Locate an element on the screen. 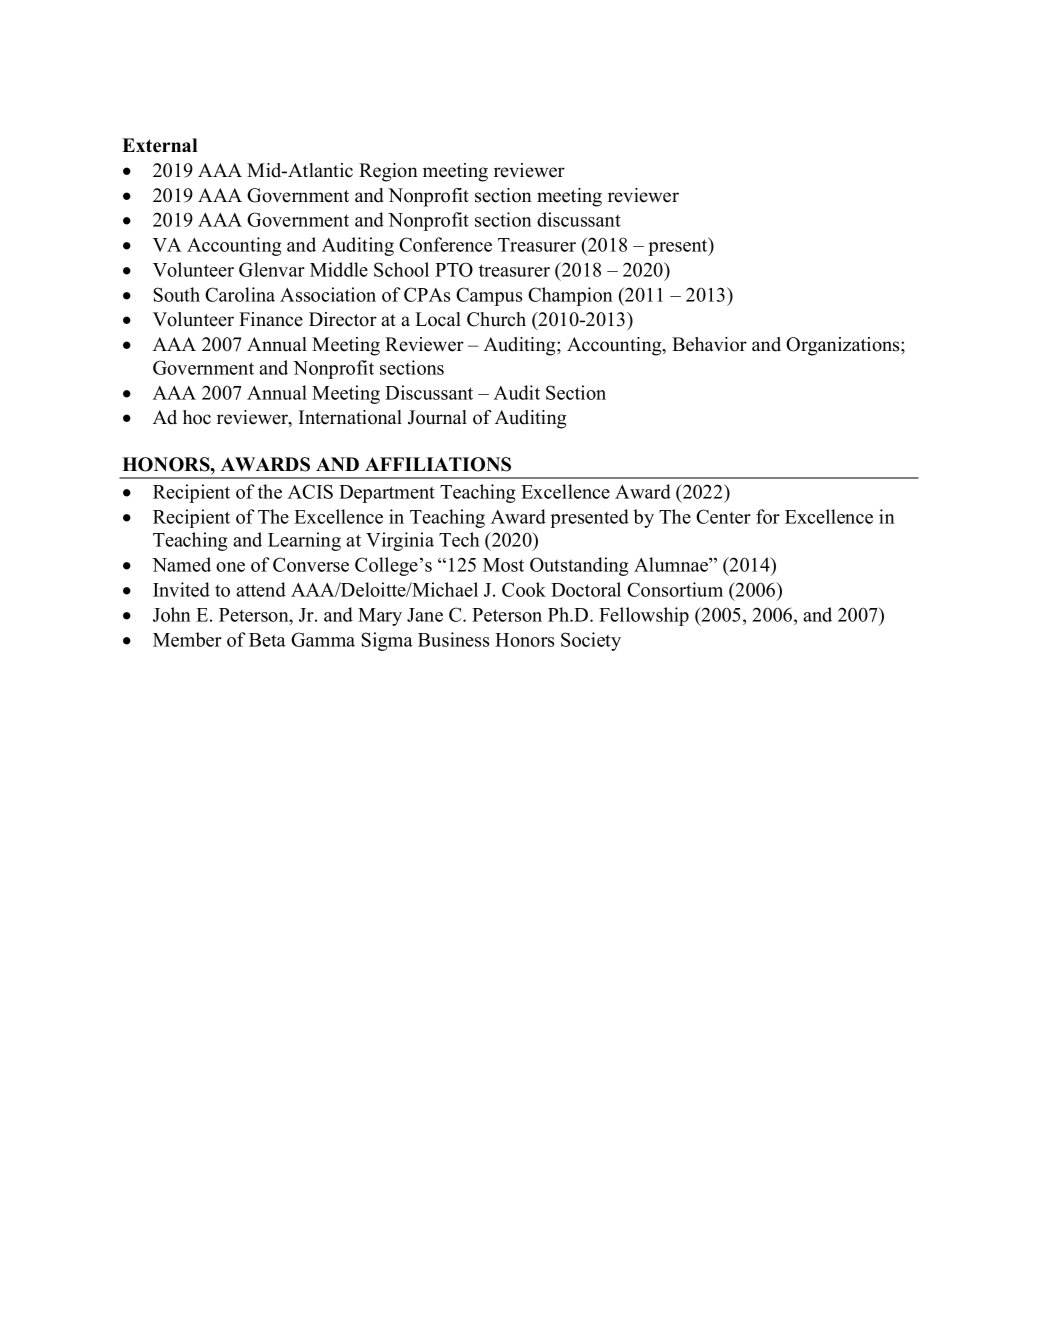  Region is located at coordinates (388, 172).
